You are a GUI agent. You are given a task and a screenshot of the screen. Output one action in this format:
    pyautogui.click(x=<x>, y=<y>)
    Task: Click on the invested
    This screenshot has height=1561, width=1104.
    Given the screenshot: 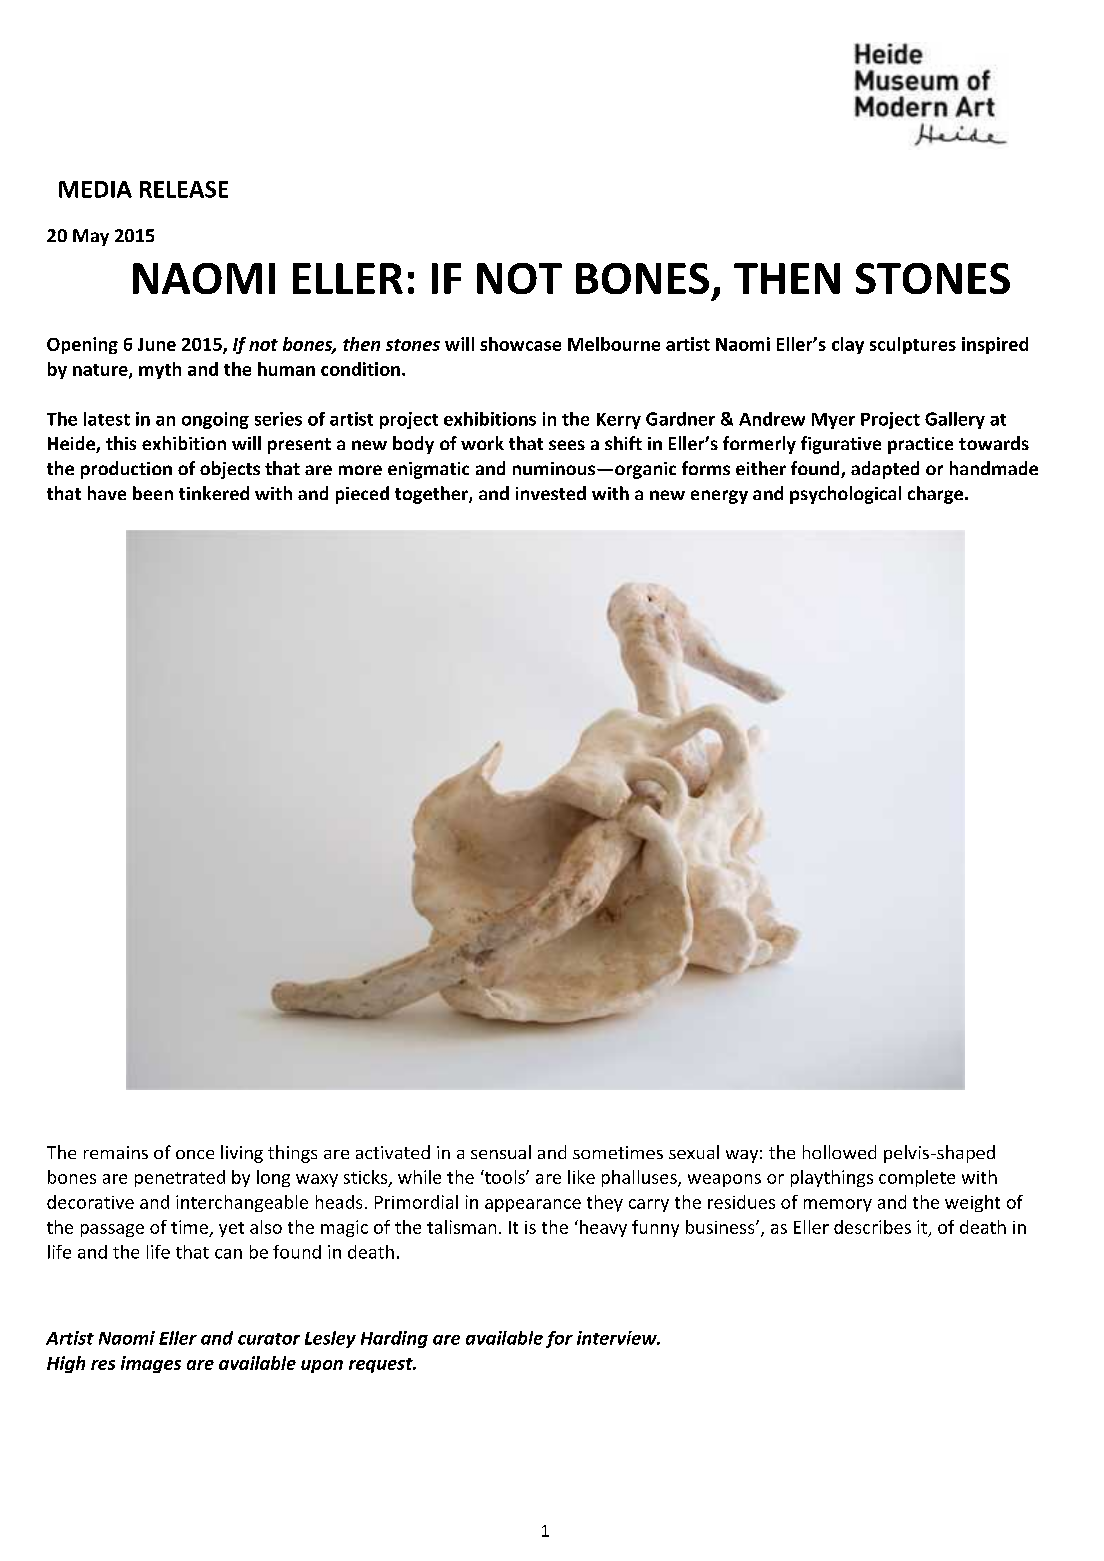 What is the action you would take?
    pyautogui.click(x=551, y=493)
